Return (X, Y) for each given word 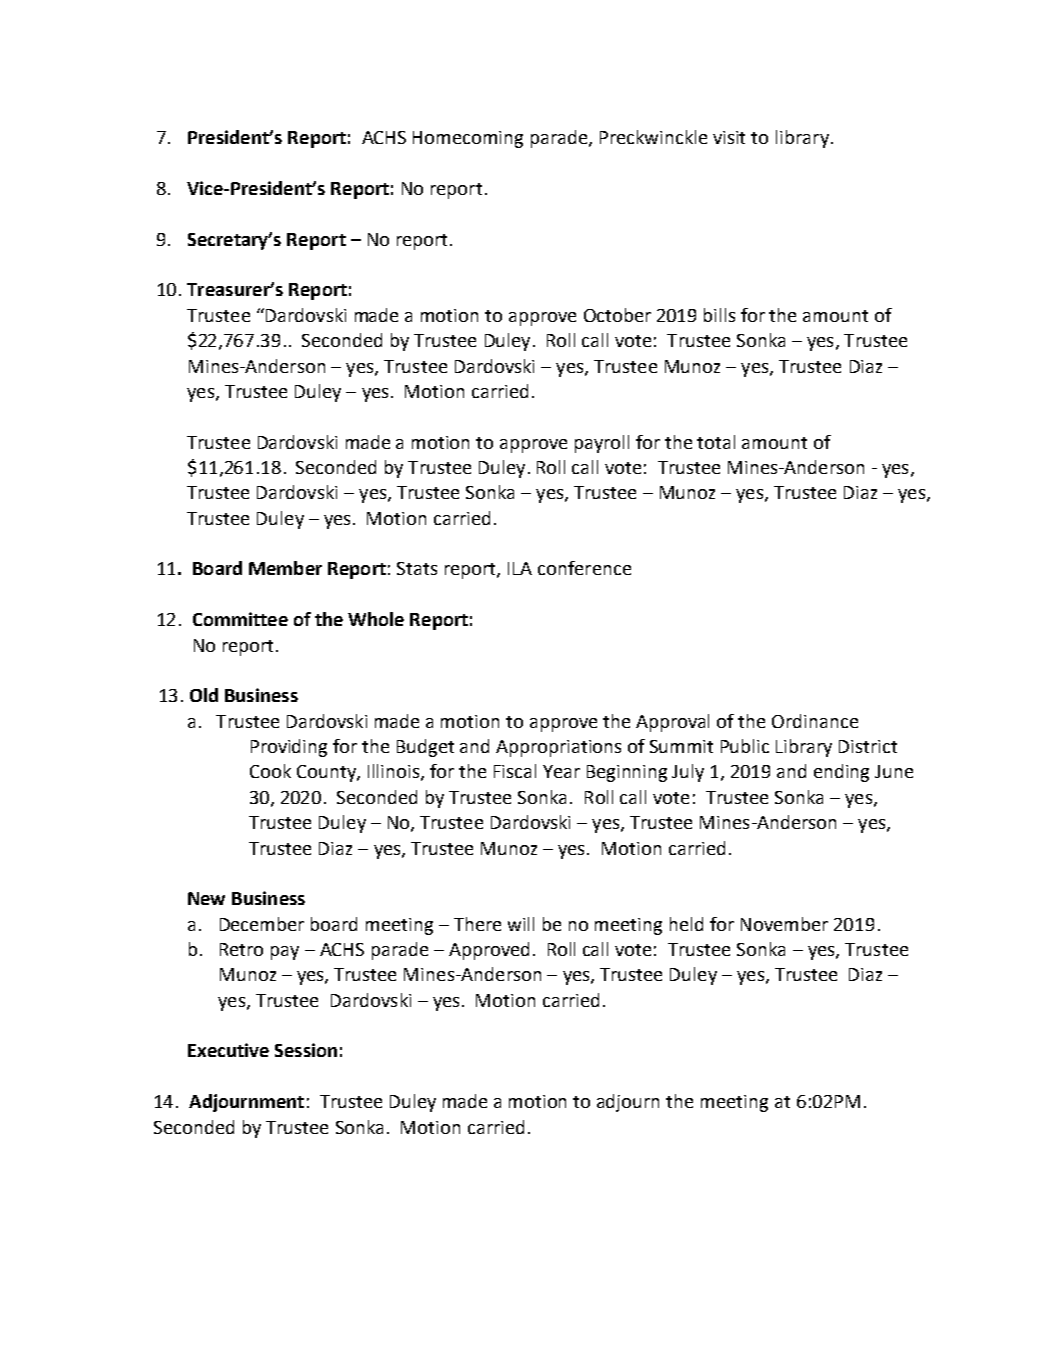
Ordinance (815, 721)
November (784, 924)
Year (561, 771)
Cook (270, 771)
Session (306, 1050)
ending (841, 773)
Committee (240, 619)
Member (285, 568)
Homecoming (468, 139)
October (617, 315)
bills (719, 315)
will (521, 924)
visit (729, 137)
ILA (520, 568)
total (716, 442)
